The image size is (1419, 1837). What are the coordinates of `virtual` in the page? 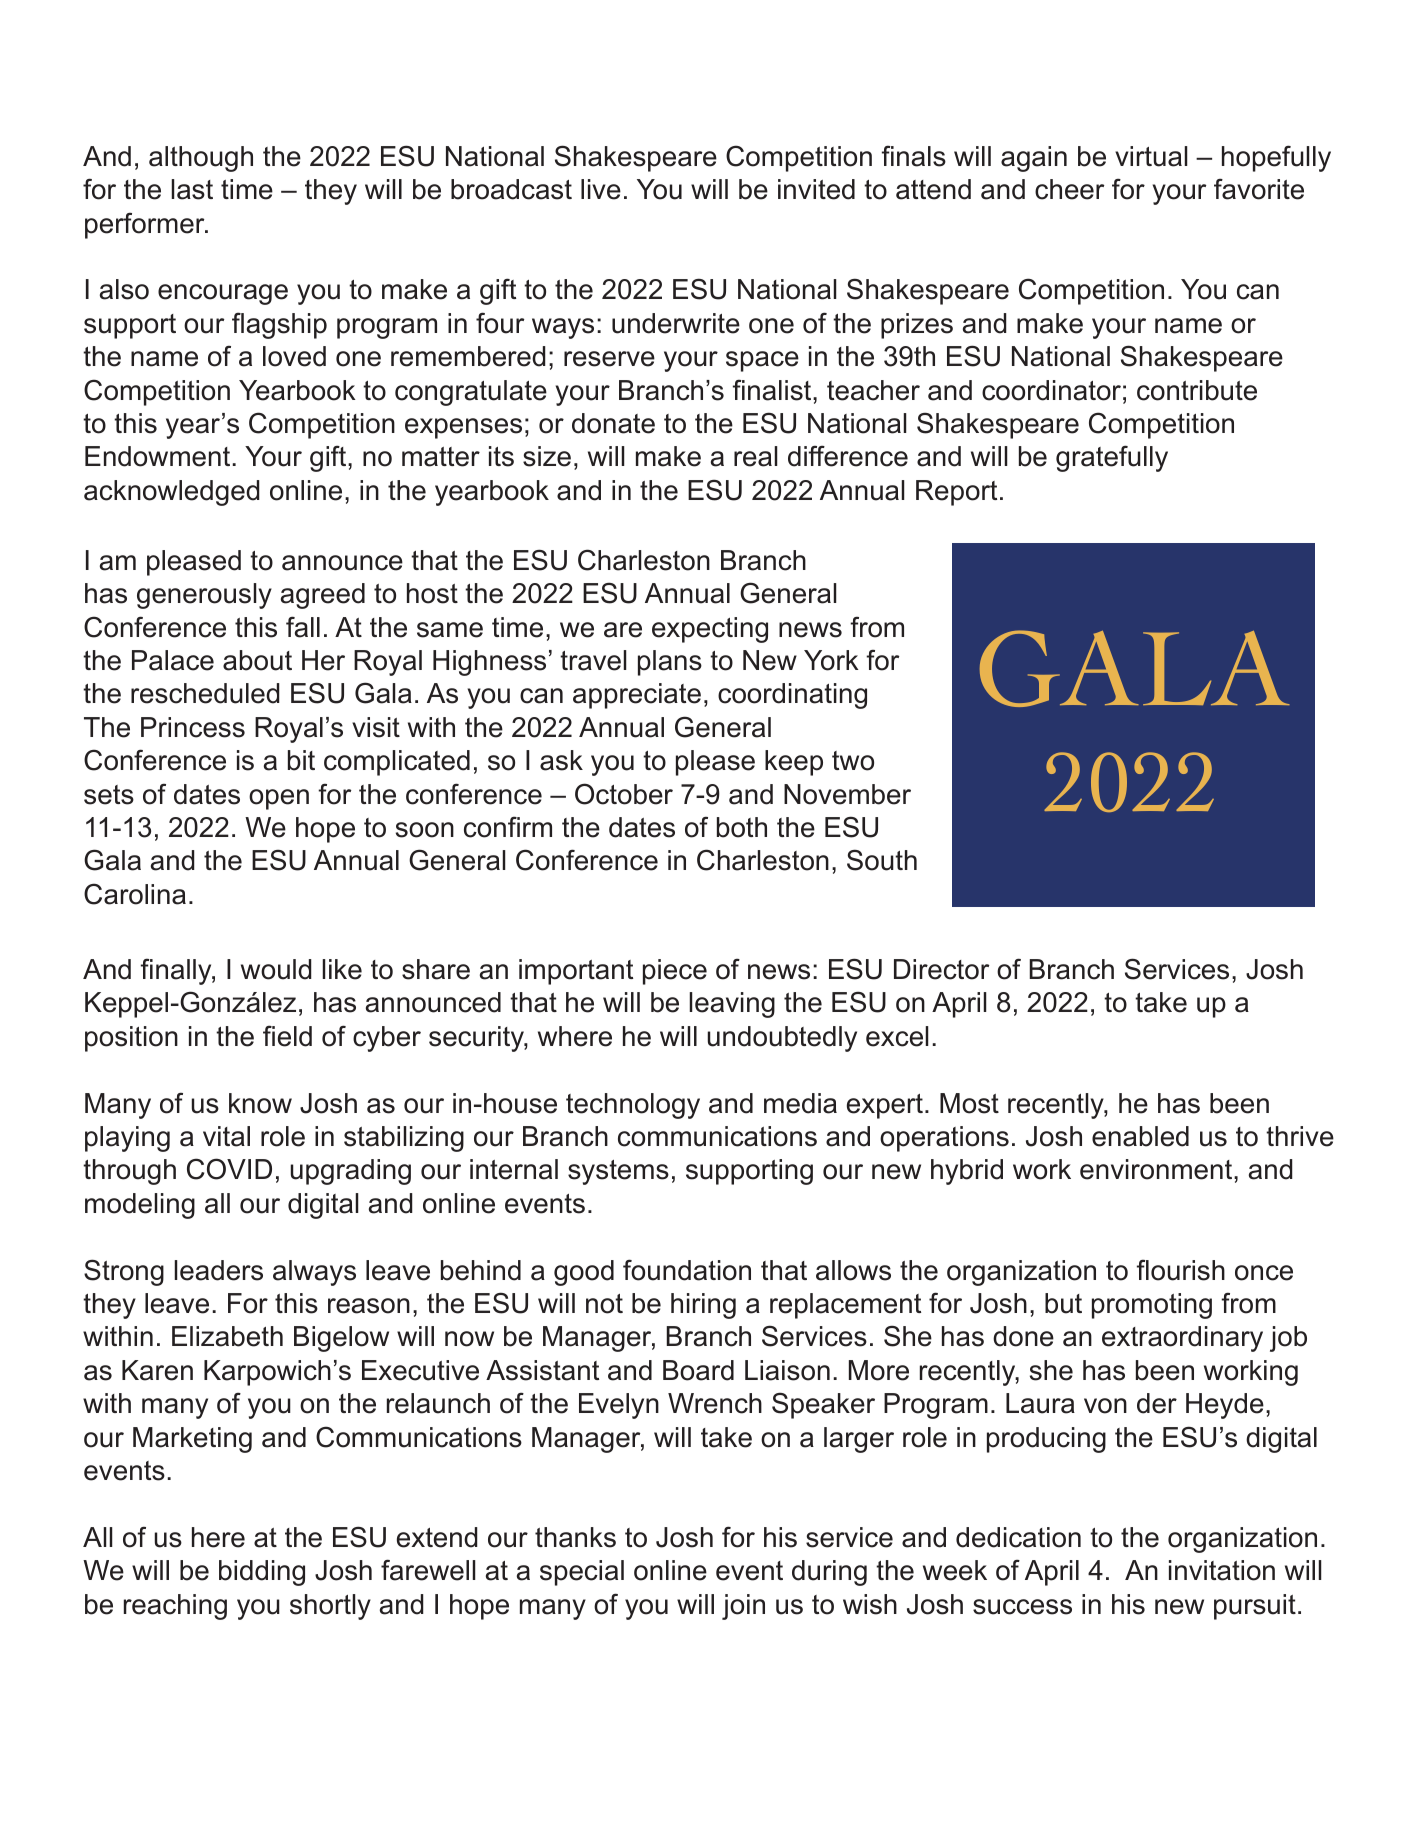 It's located at (1151, 156).
